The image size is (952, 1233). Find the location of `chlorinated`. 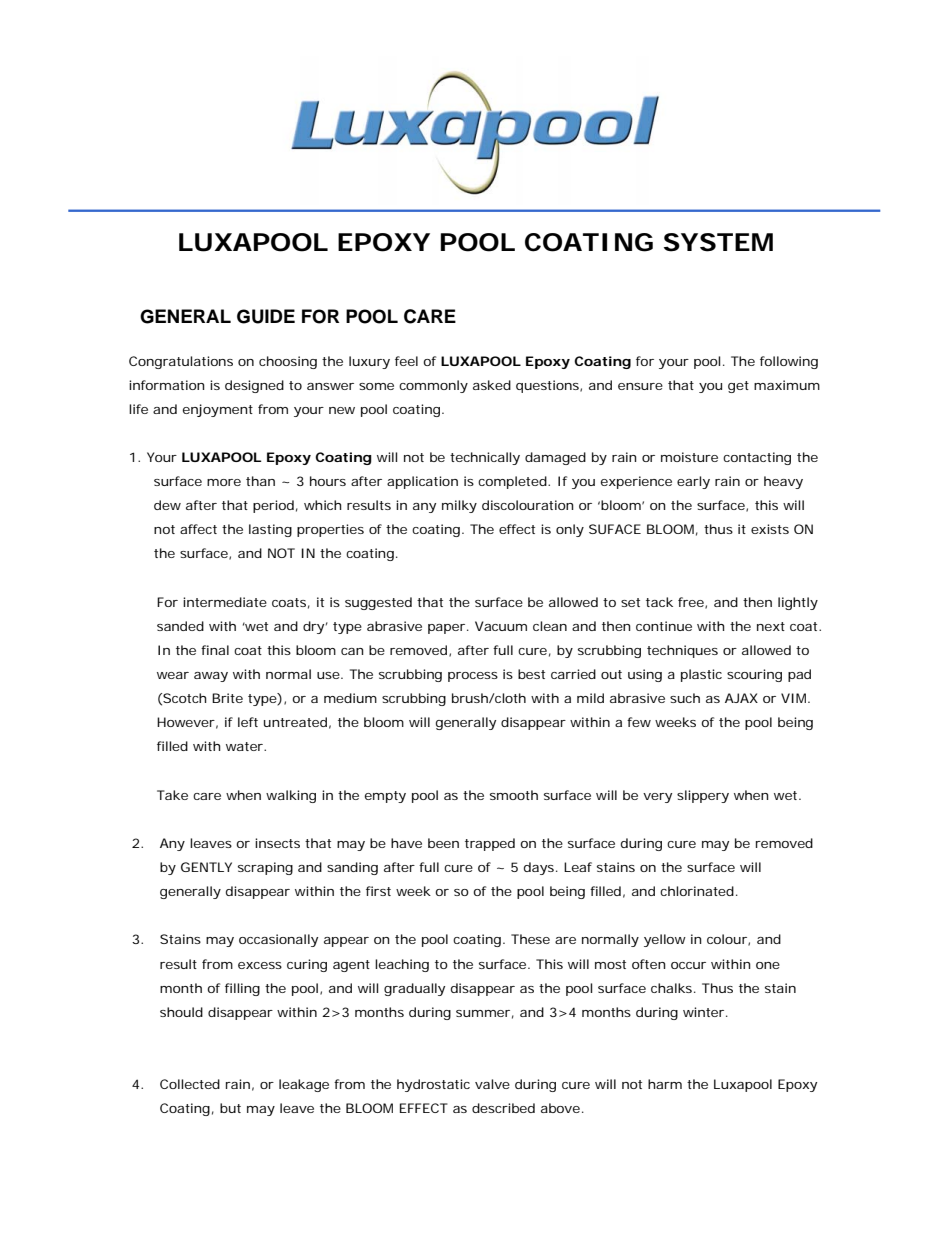

chlorinated is located at coordinates (699, 891).
